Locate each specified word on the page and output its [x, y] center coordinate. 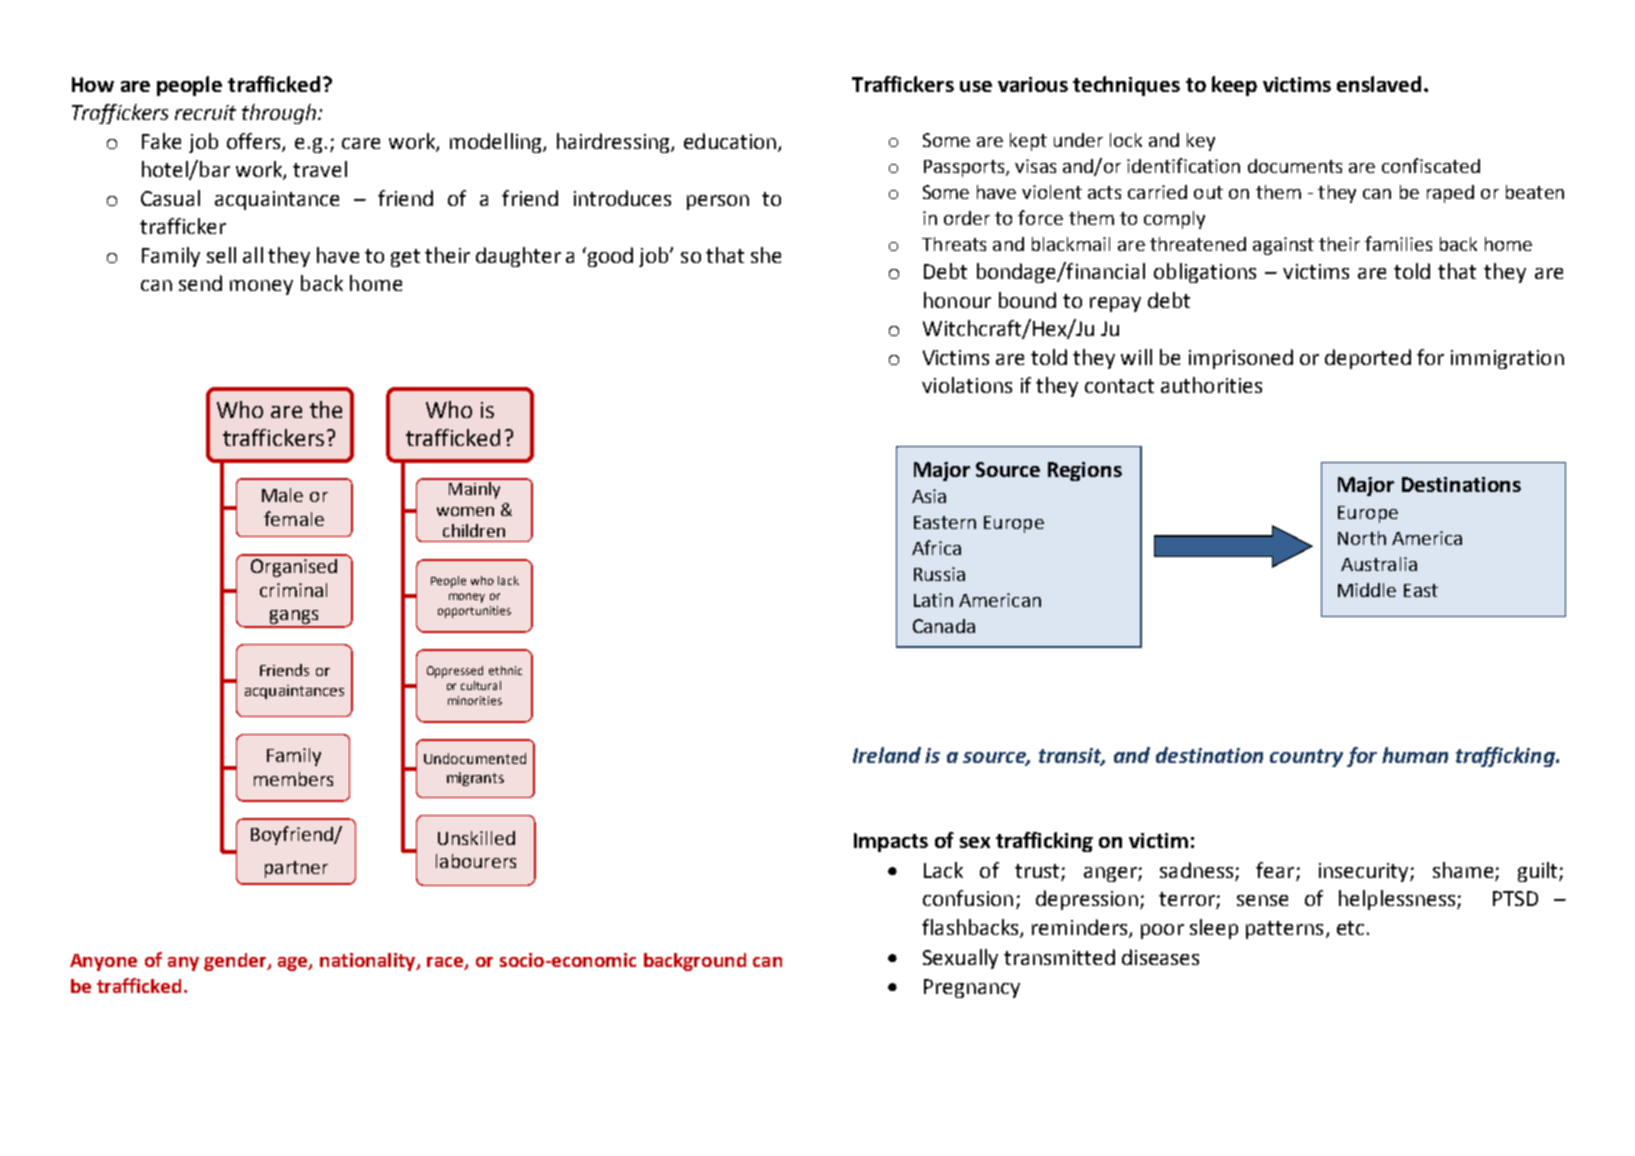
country [1306, 758]
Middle [1367, 590]
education [730, 141]
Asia [929, 496]
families [1398, 243]
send [200, 283]
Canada [944, 626]
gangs [294, 618]
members [293, 779]
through [280, 114]
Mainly [475, 489]
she [766, 255]
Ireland [887, 755]
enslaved [1379, 84]
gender [236, 962]
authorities [1211, 385]
